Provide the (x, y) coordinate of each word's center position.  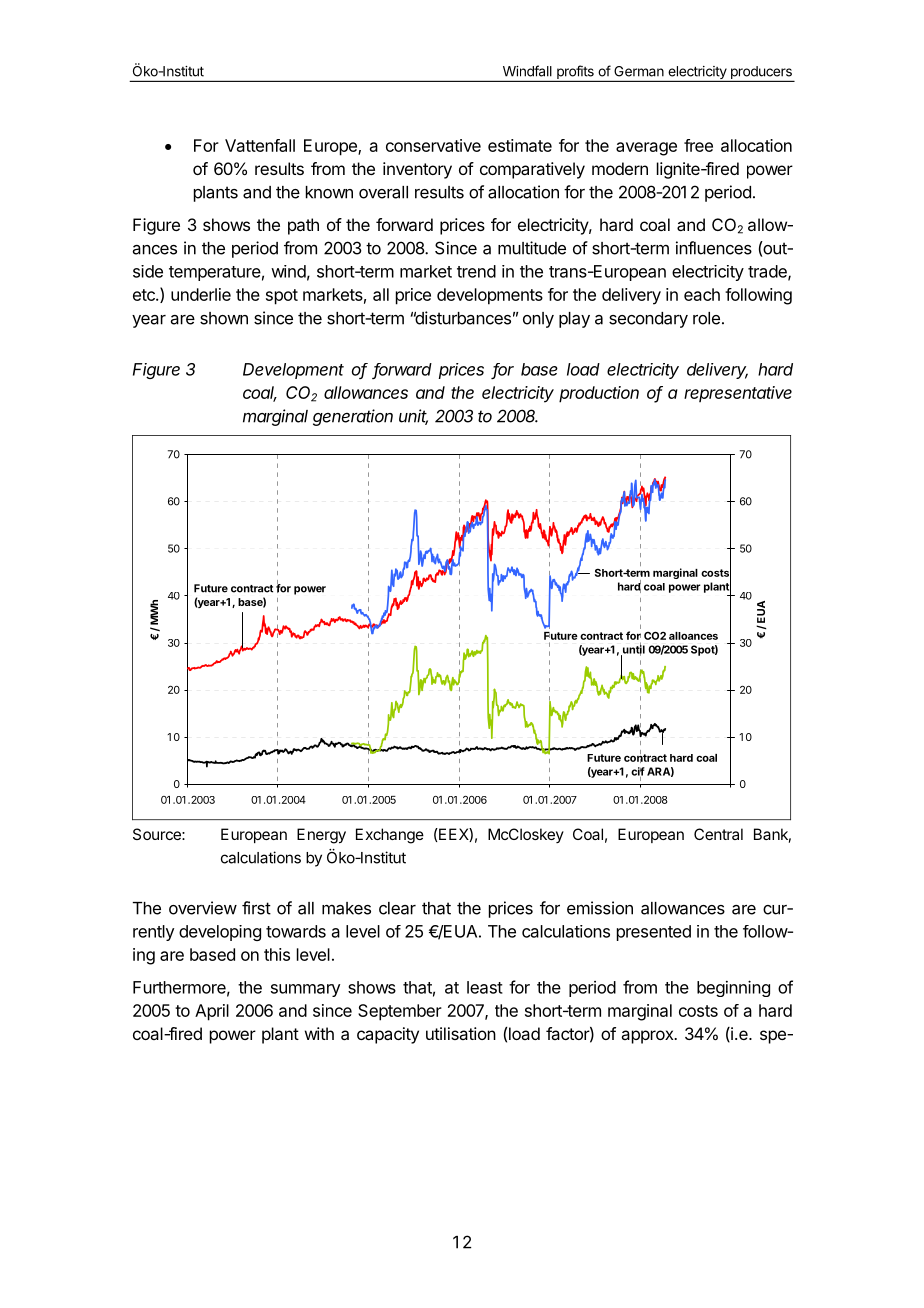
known (329, 192)
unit (413, 417)
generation (353, 417)
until (633, 649)
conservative (433, 145)
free (698, 145)
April (212, 1012)
